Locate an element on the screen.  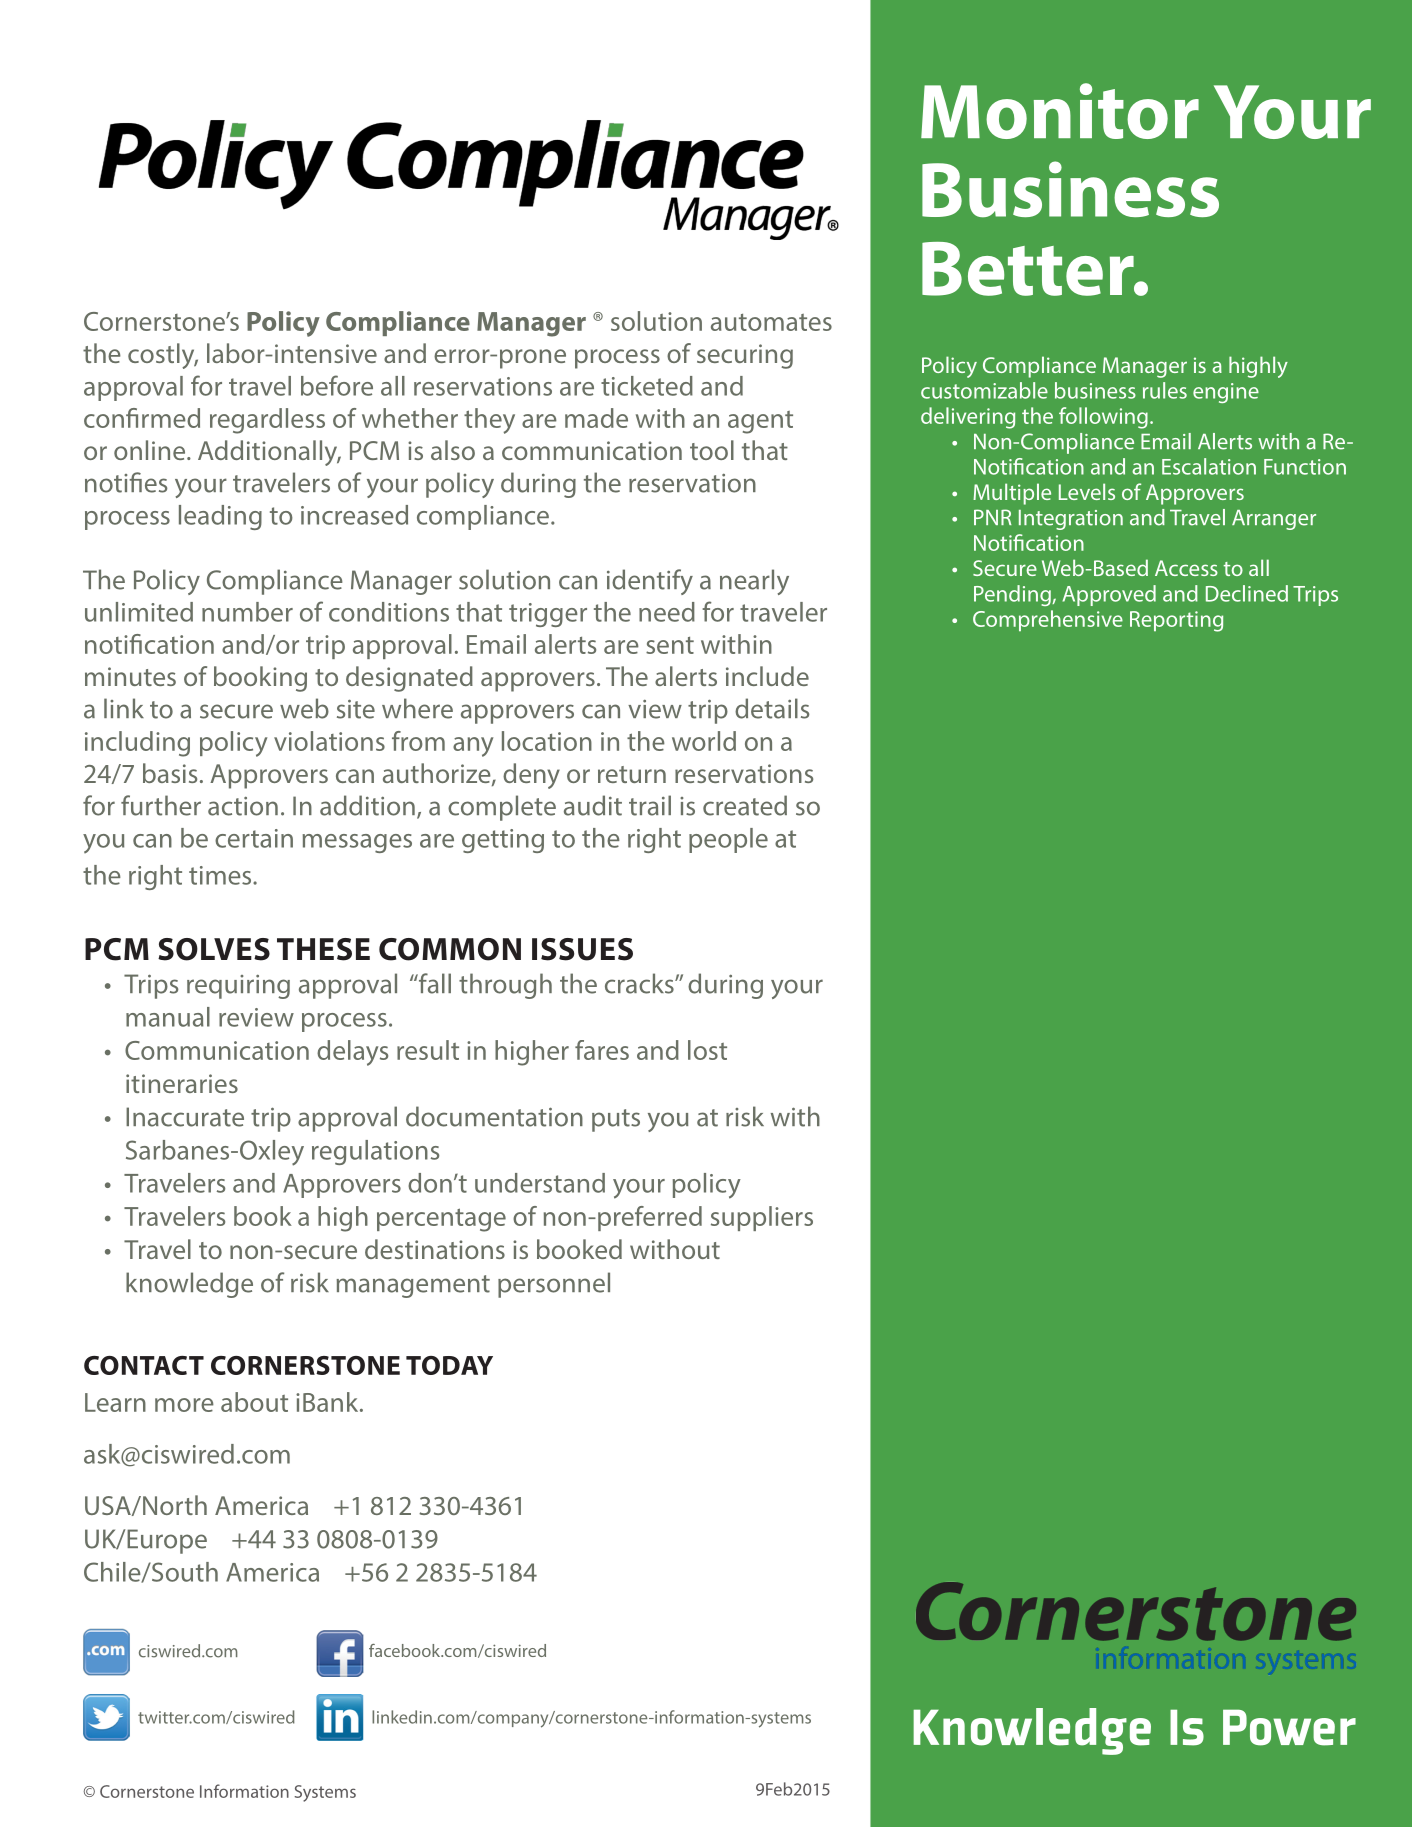
about is located at coordinates (254, 1402).
